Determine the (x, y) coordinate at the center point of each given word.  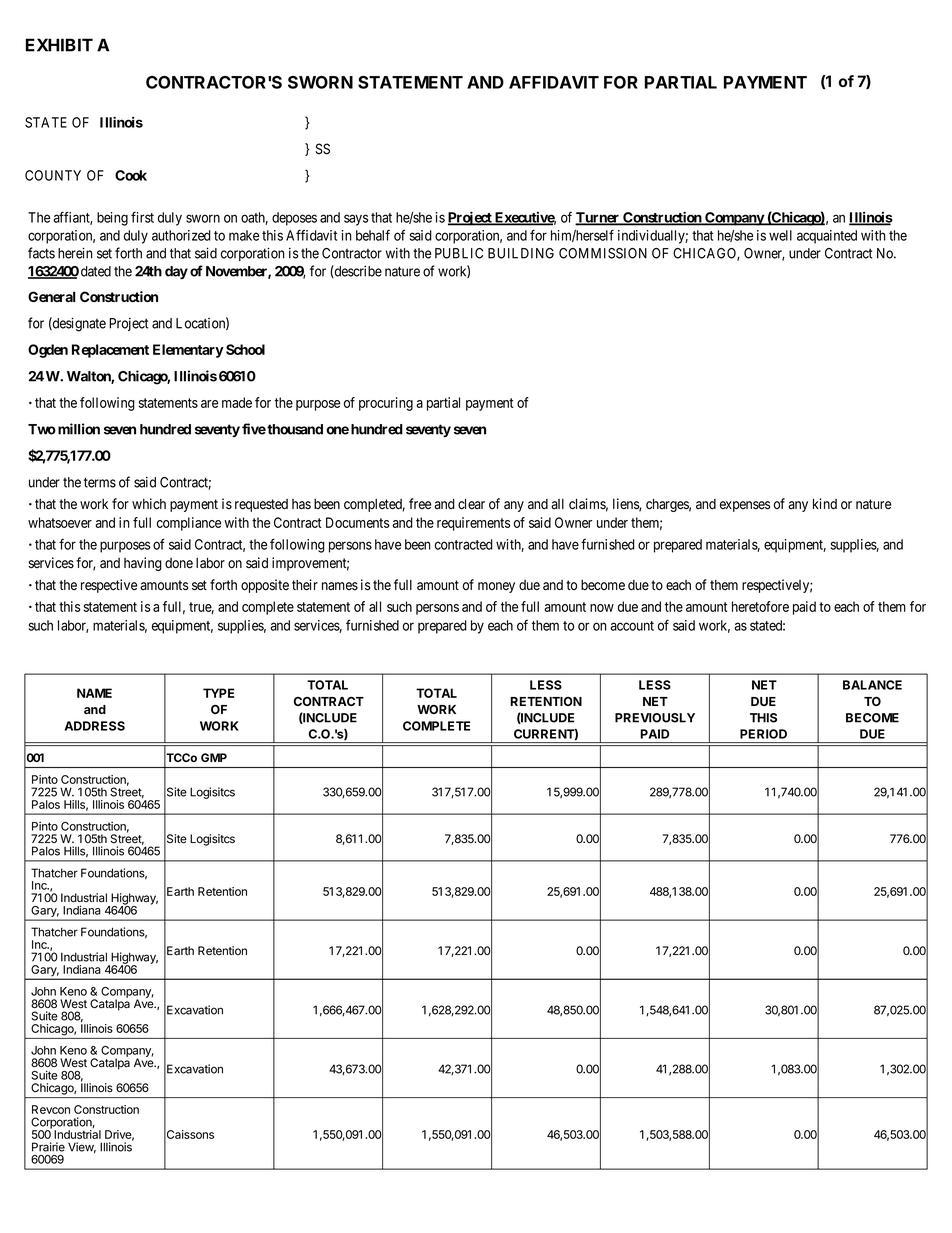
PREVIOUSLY (655, 718)
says (356, 220)
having (143, 564)
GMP (214, 757)
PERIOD (763, 734)
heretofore (760, 606)
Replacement (110, 351)
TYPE (218, 693)
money (496, 587)
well (780, 235)
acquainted (827, 237)
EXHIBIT (59, 45)
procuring (386, 404)
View (82, 1148)
